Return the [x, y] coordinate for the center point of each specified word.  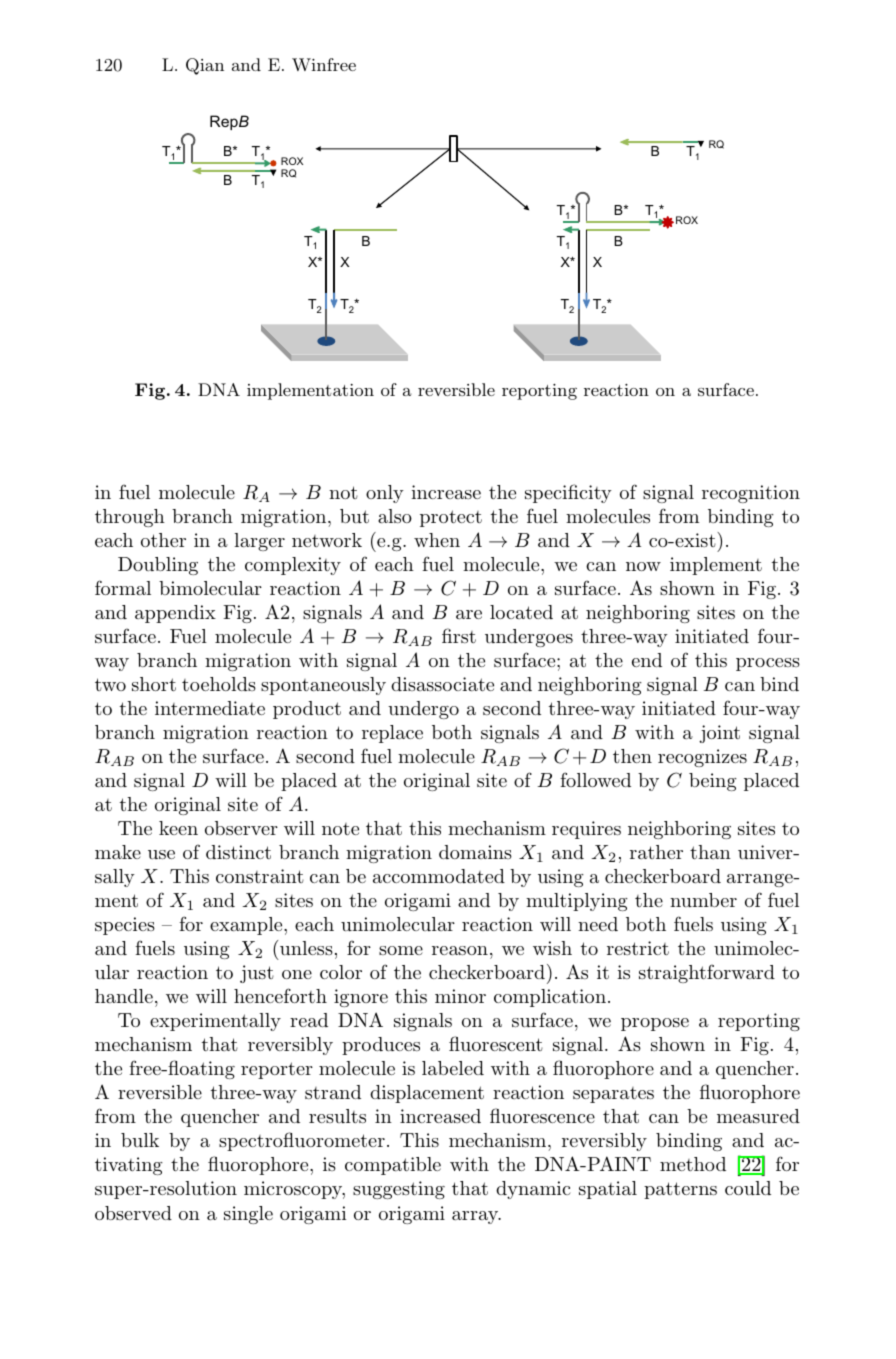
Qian [205, 66]
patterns [680, 1190]
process [768, 664]
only [385, 494]
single [248, 1215]
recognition [751, 494]
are [469, 614]
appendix [175, 614]
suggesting [399, 1190]
